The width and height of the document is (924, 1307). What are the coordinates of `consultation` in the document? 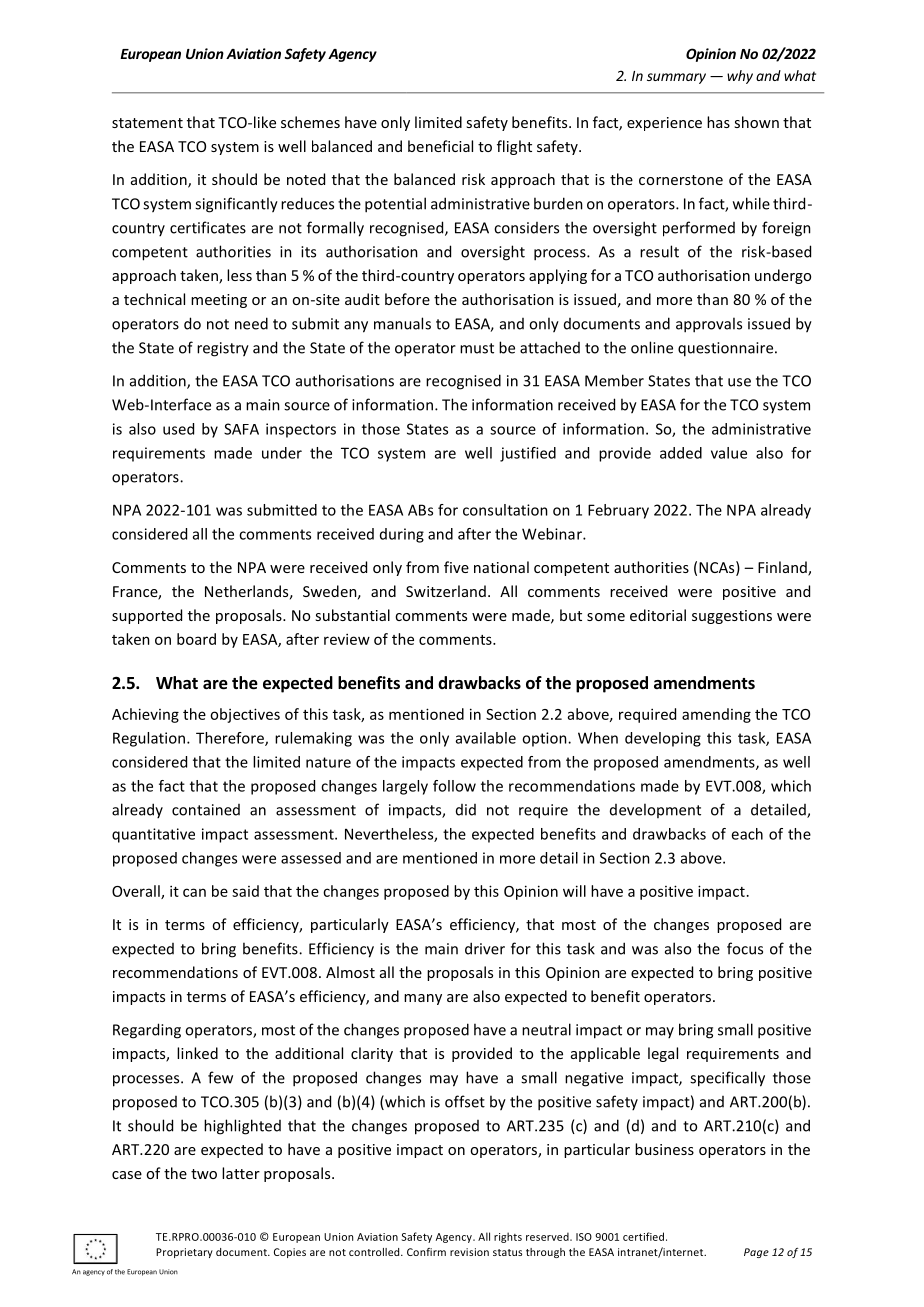 It's located at (505, 510).
